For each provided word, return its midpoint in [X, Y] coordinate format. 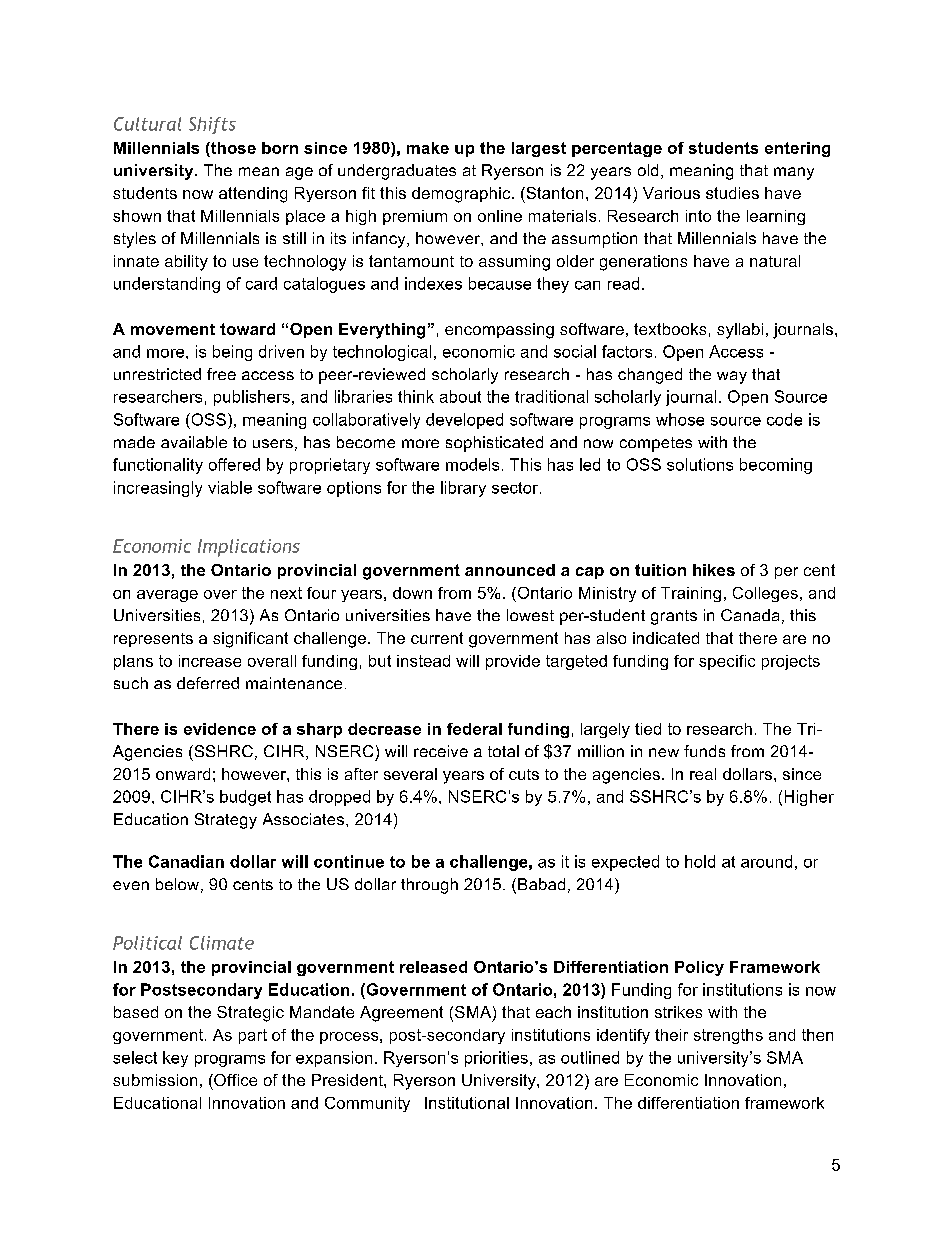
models [472, 464]
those [232, 148]
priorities [496, 1059]
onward [183, 774]
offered [234, 464]
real [703, 774]
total [503, 751]
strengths [728, 1036]
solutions [700, 464]
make [428, 148]
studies [732, 193]
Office [234, 1080]
